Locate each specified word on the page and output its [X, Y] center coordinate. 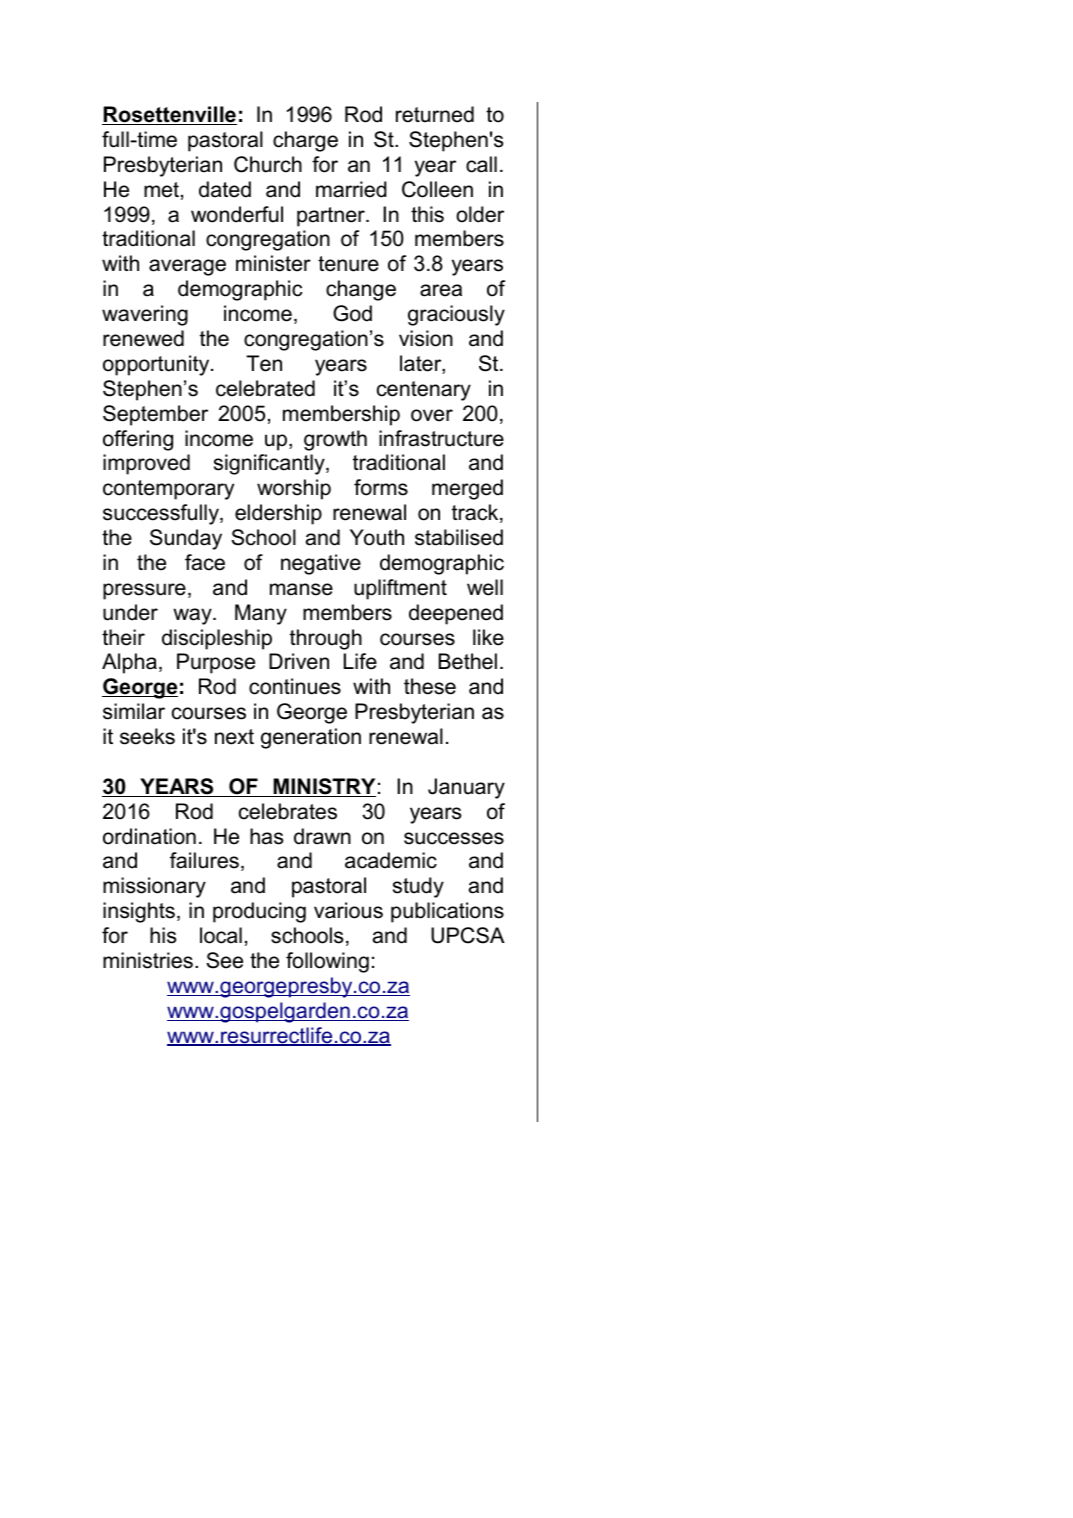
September [155, 415]
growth [335, 440]
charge [305, 141]
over [432, 415]
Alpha [129, 663]
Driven [299, 661]
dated [225, 189]
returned [435, 114]
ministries [148, 960]
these [430, 686]
